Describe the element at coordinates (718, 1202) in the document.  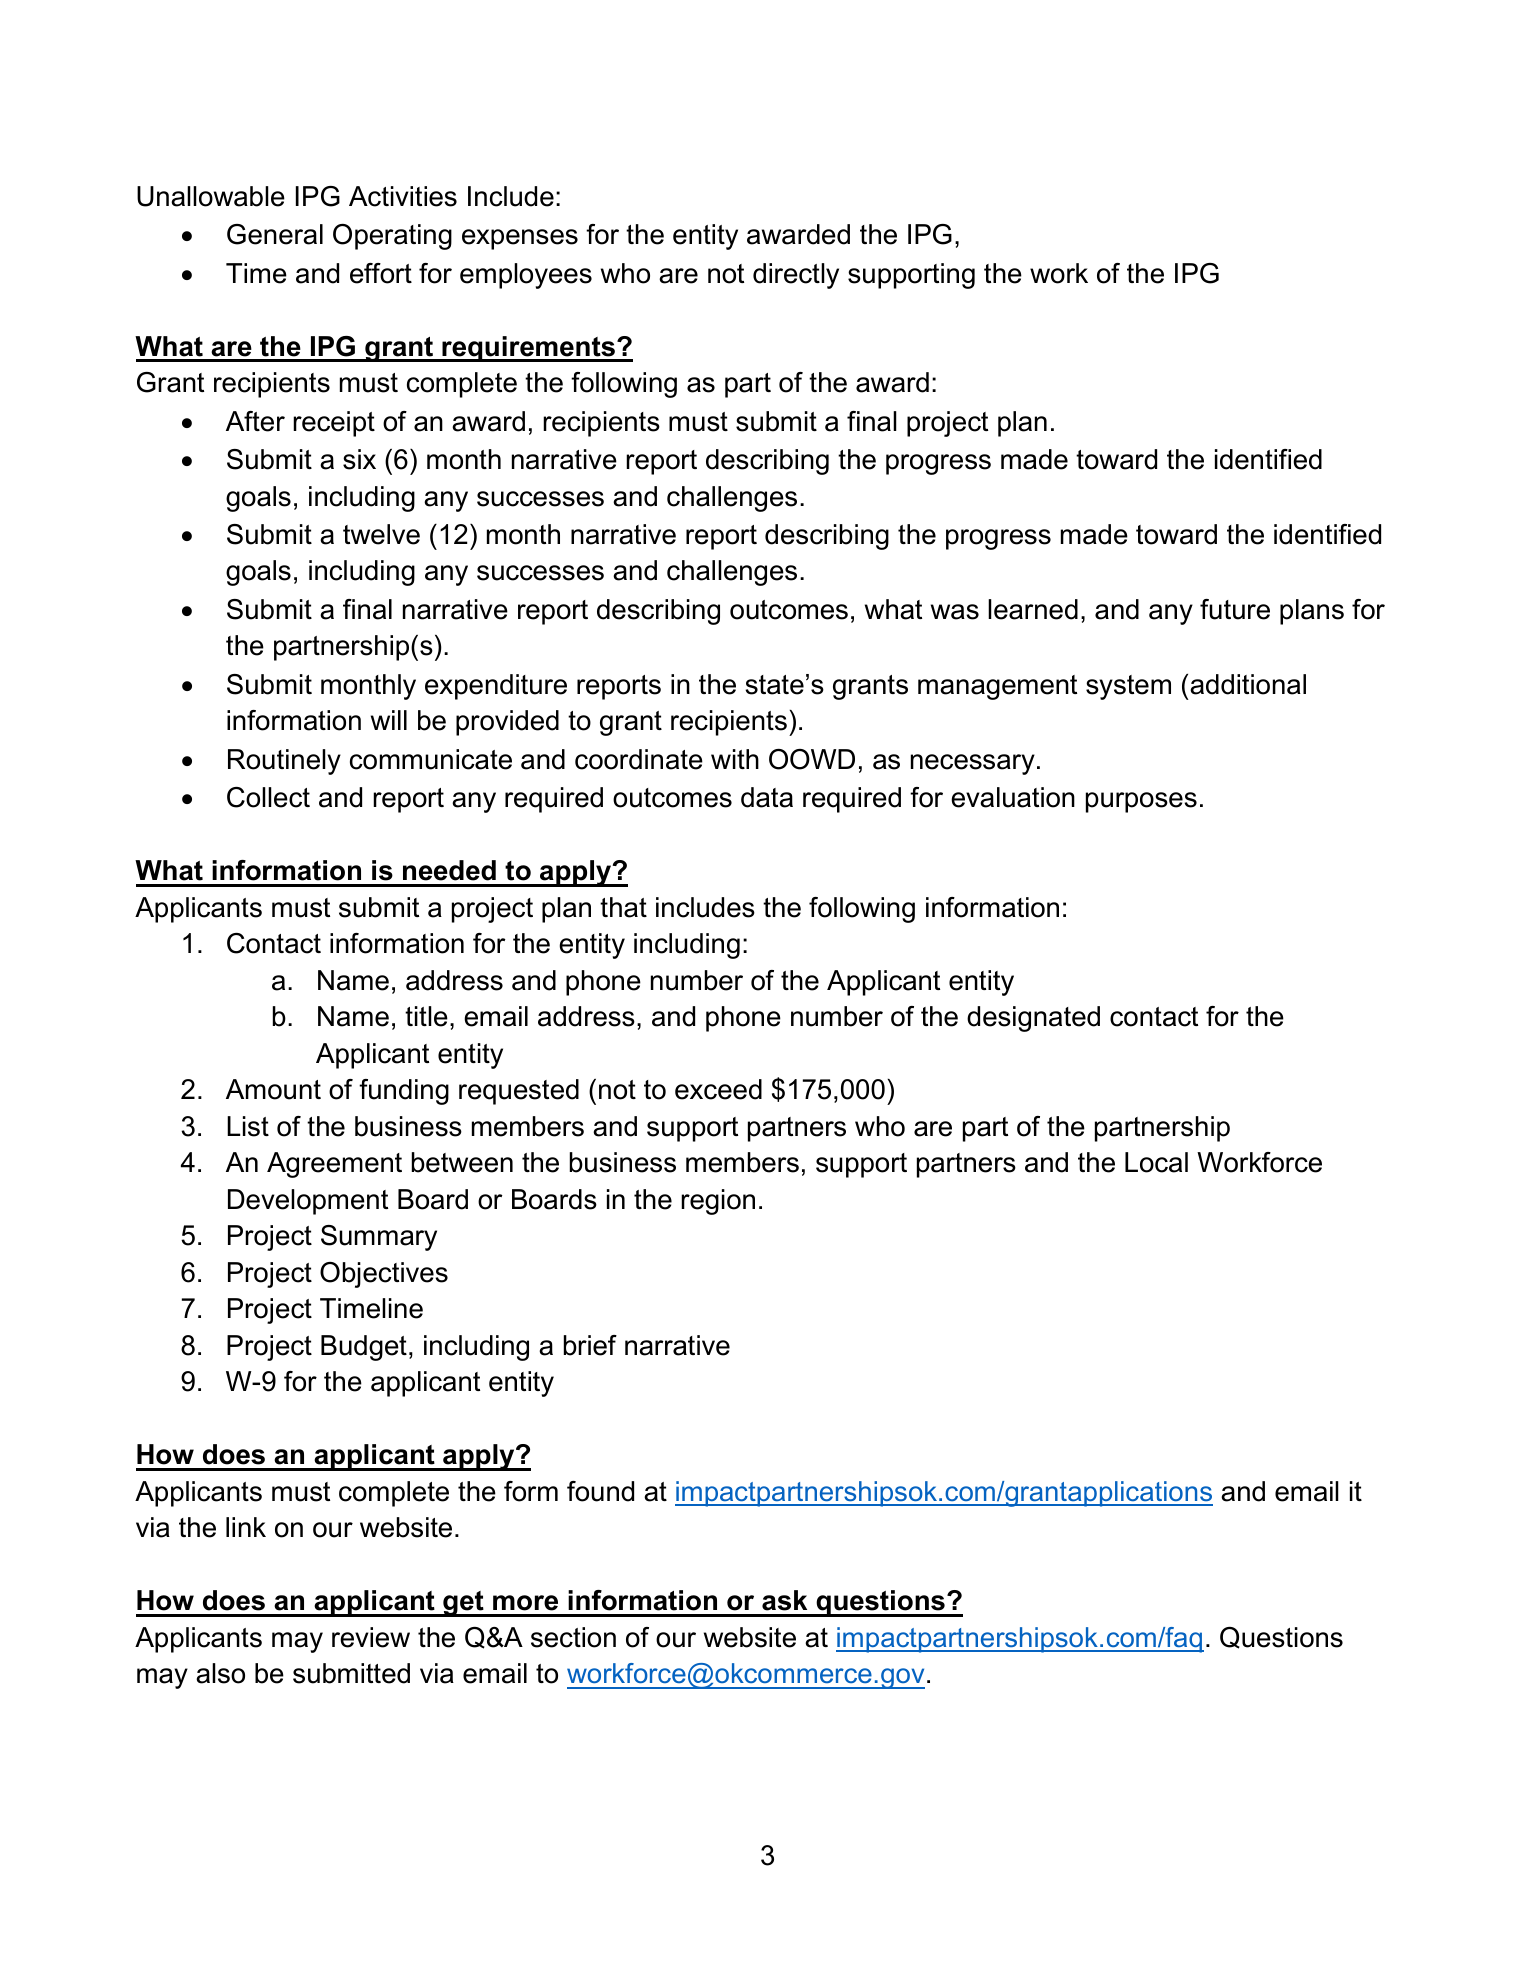
I see `region` at that location.
